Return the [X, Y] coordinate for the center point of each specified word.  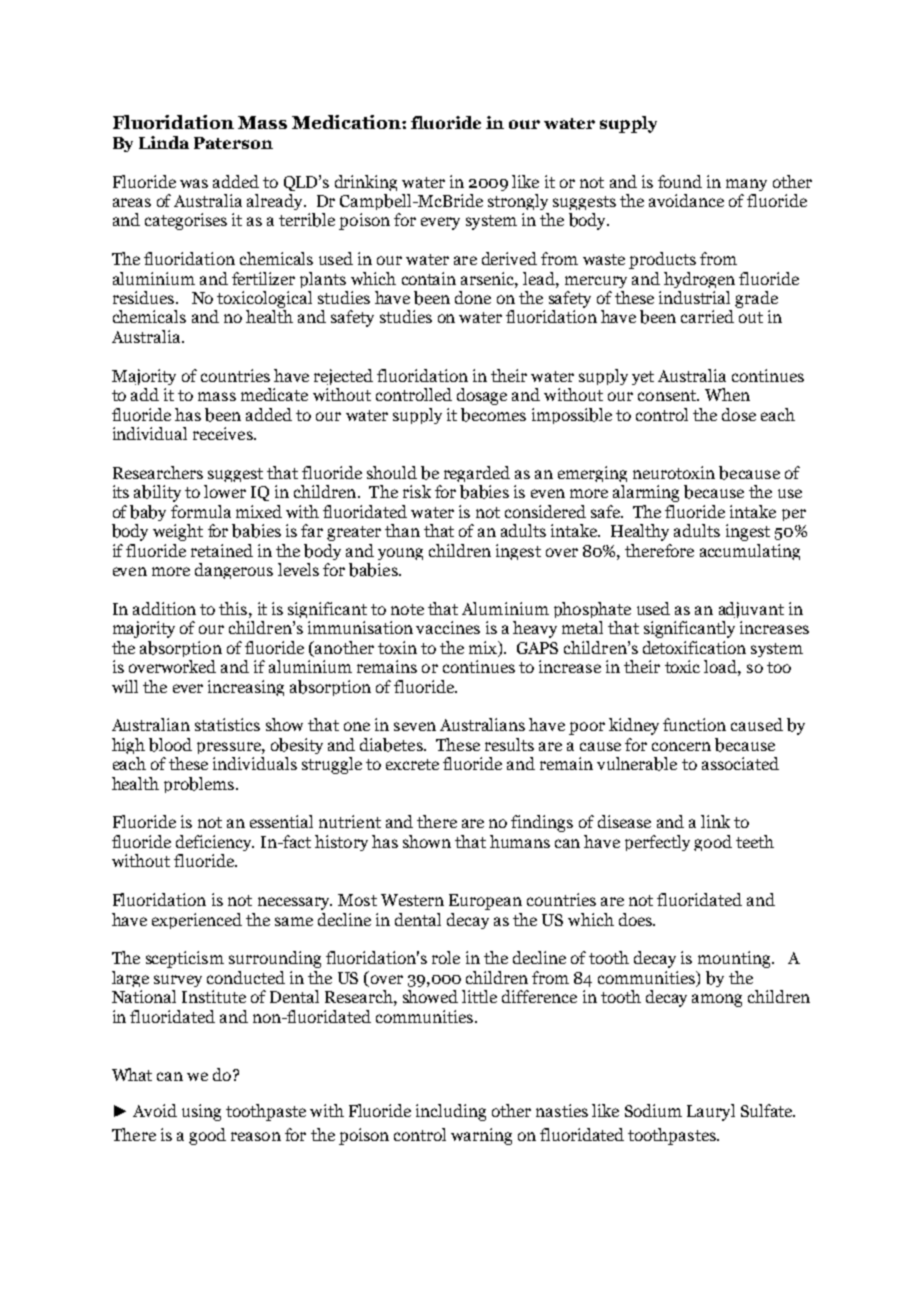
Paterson [233, 143]
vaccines [448, 627]
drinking [366, 183]
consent [668, 395]
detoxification [694, 647]
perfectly [657, 843]
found [680, 181]
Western [412, 900]
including [451, 1112]
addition [164, 608]
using [201, 1112]
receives [224, 433]
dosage [482, 396]
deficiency [215, 843]
